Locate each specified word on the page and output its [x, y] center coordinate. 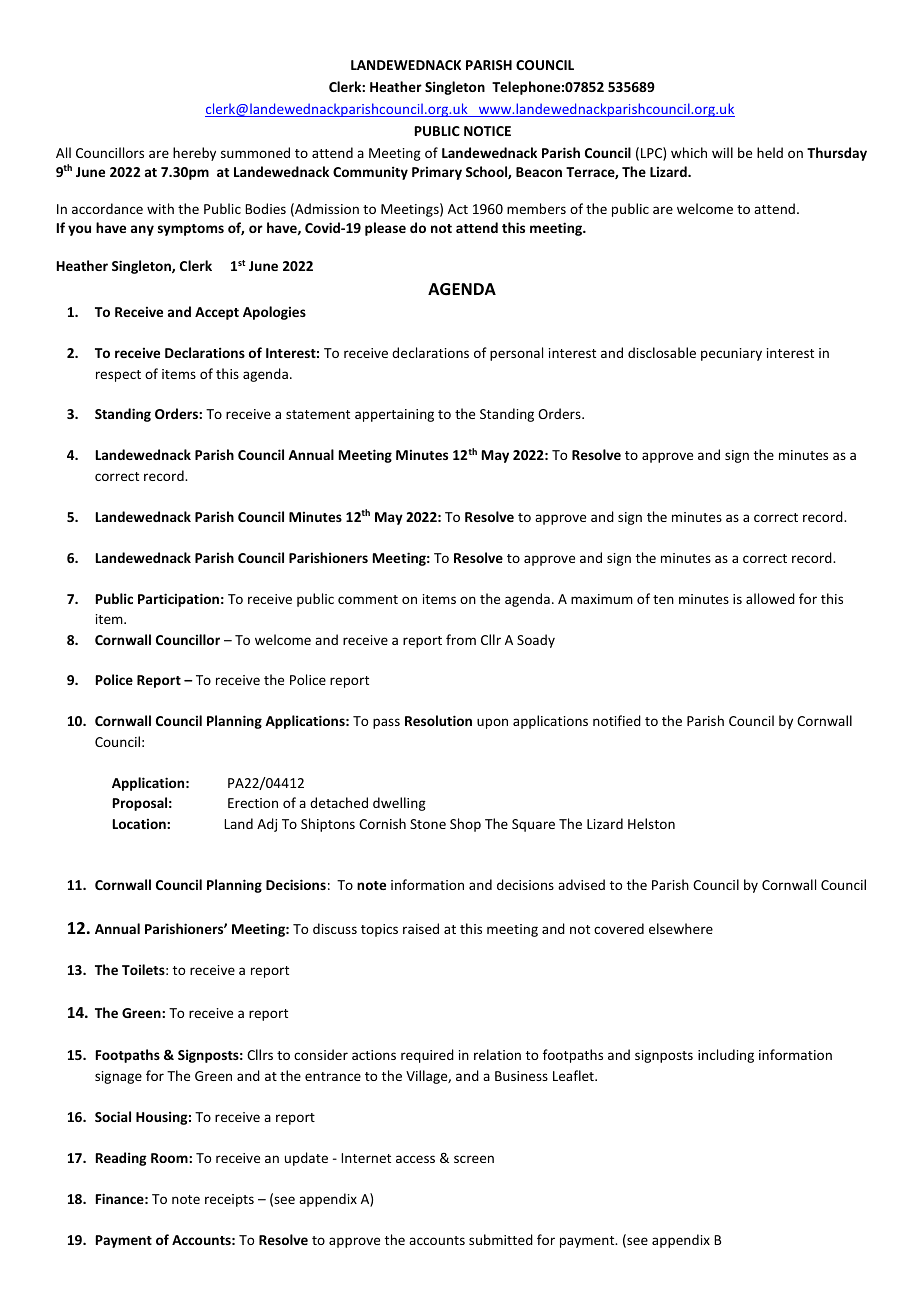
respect [118, 376]
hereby [194, 154]
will [722, 152]
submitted [501, 1239]
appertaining [394, 415]
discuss [335, 928]
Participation [178, 600]
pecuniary [731, 354]
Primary [437, 173]
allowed [770, 598]
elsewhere [681, 928]
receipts [229, 1200]
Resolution [438, 720]
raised [421, 928]
